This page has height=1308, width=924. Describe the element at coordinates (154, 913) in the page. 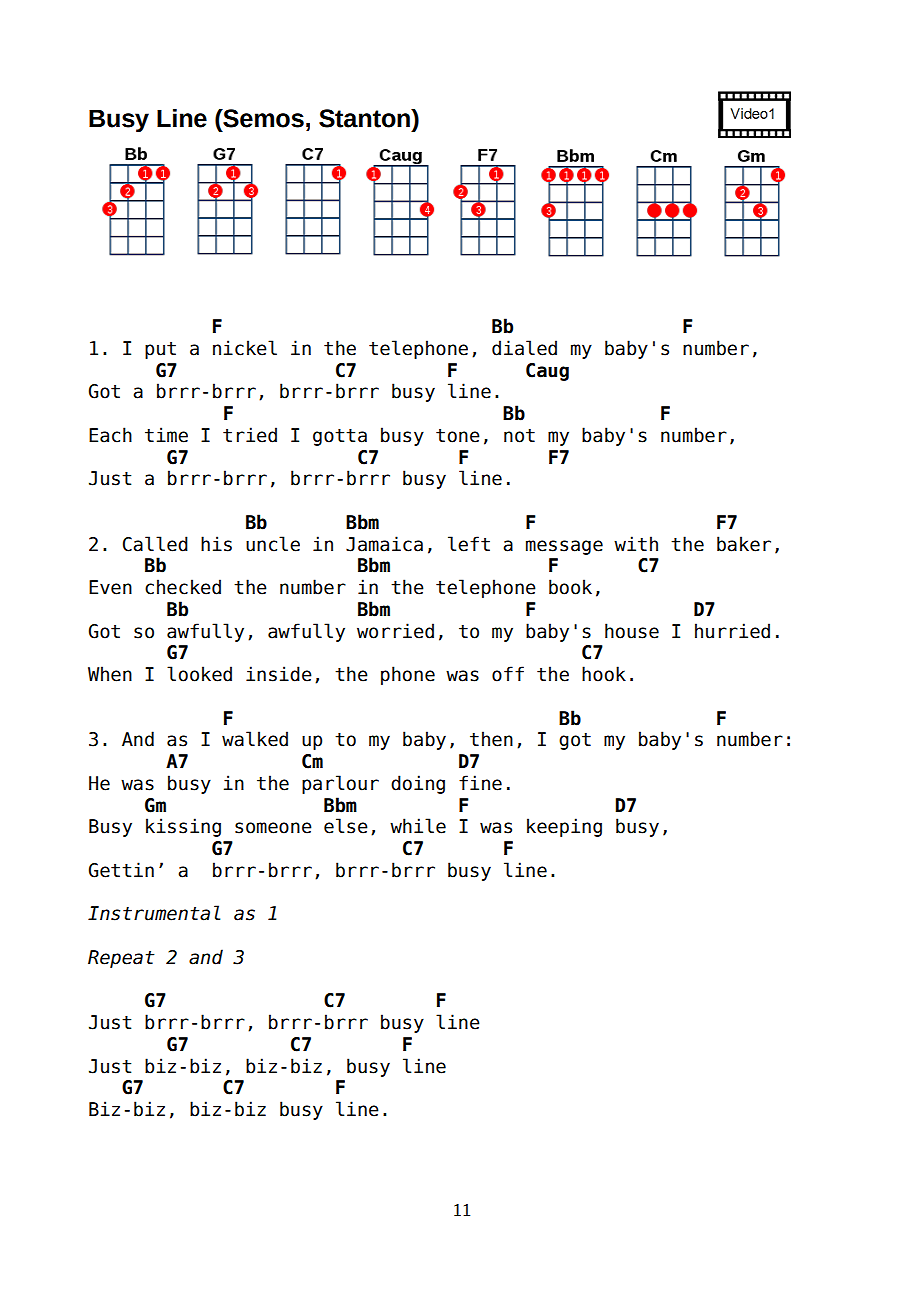

I see `Instrumental` at that location.
